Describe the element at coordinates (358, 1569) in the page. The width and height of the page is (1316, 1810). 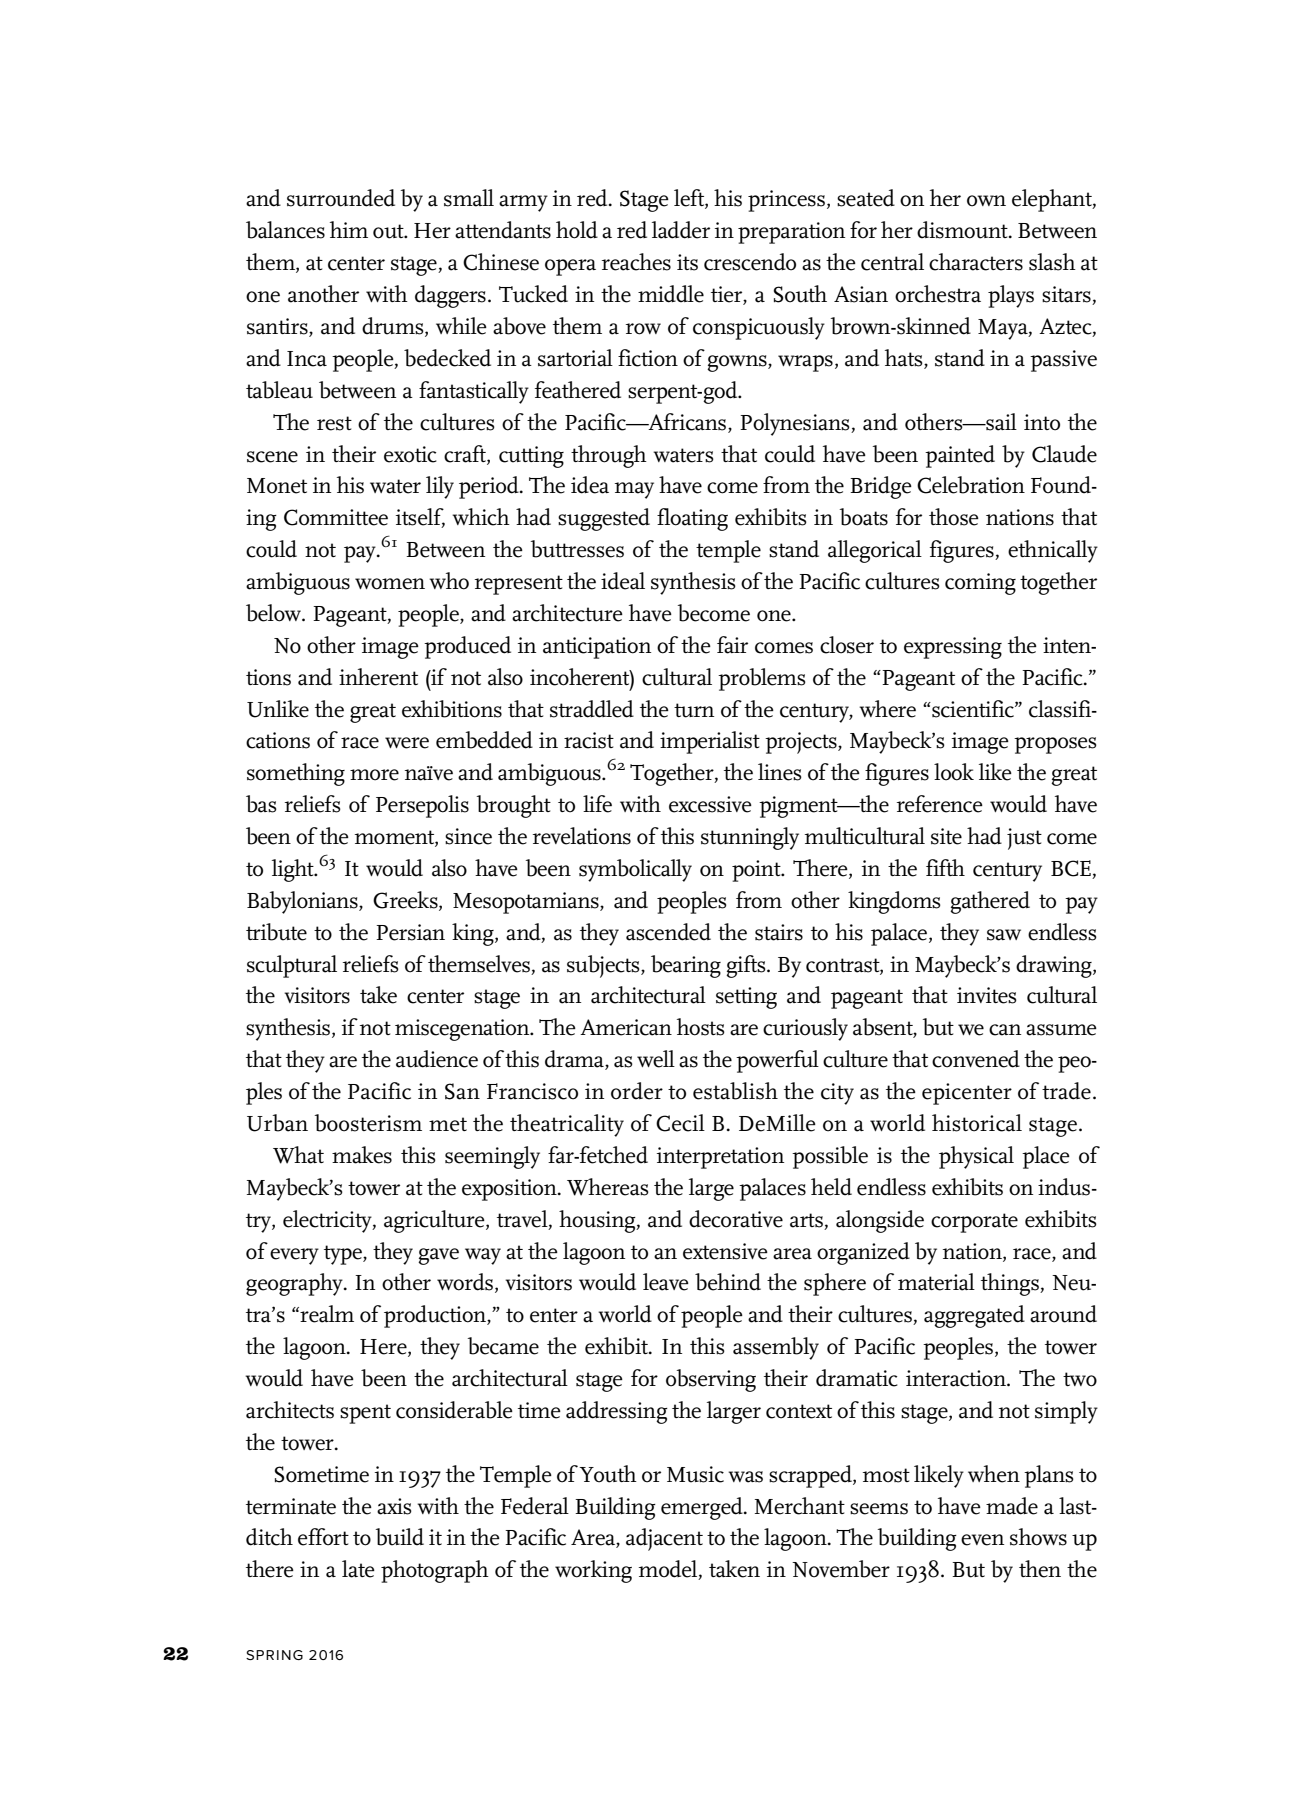
I see `late` at that location.
